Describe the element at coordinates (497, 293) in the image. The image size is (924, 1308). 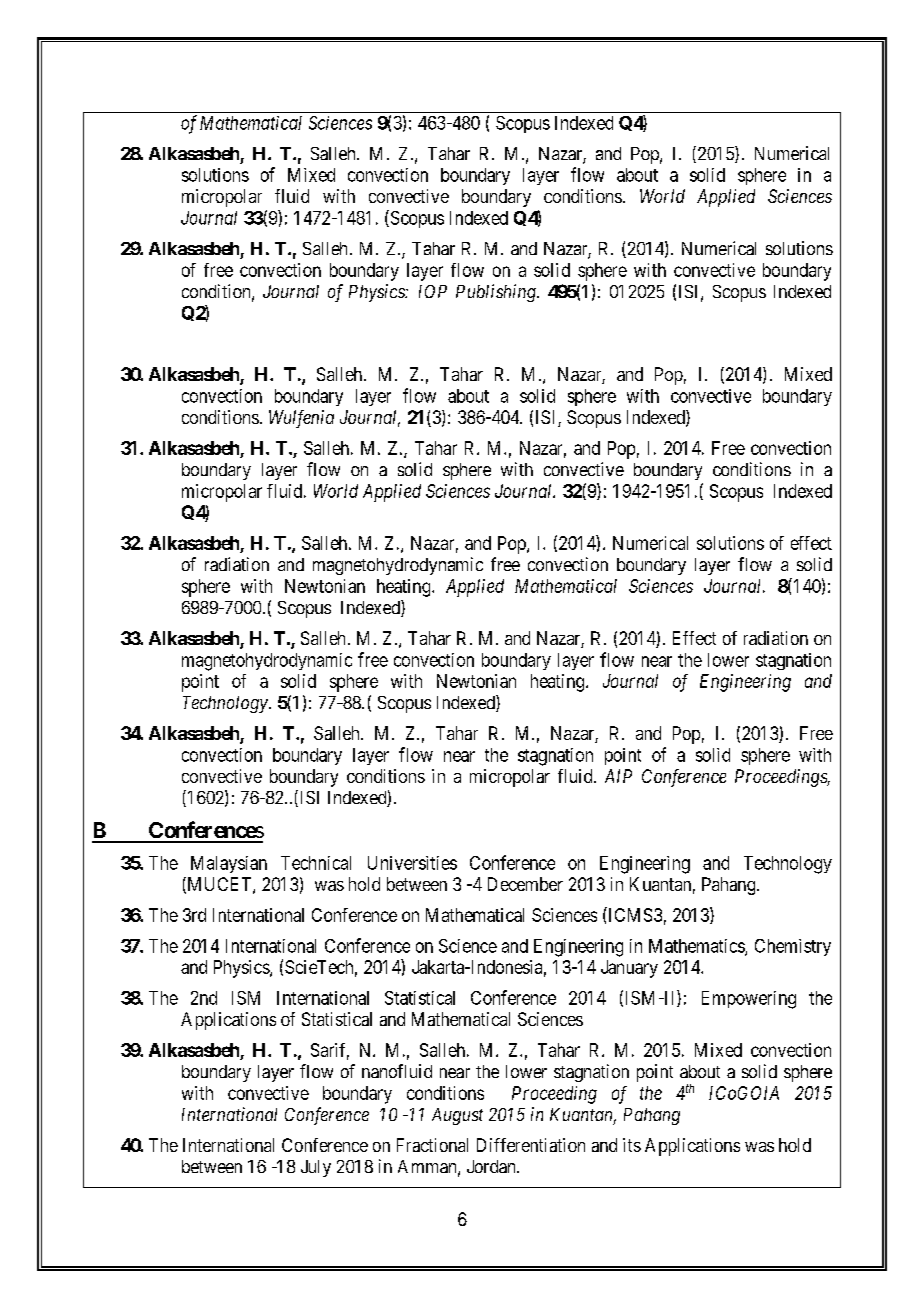
I see `Publishing` at that location.
